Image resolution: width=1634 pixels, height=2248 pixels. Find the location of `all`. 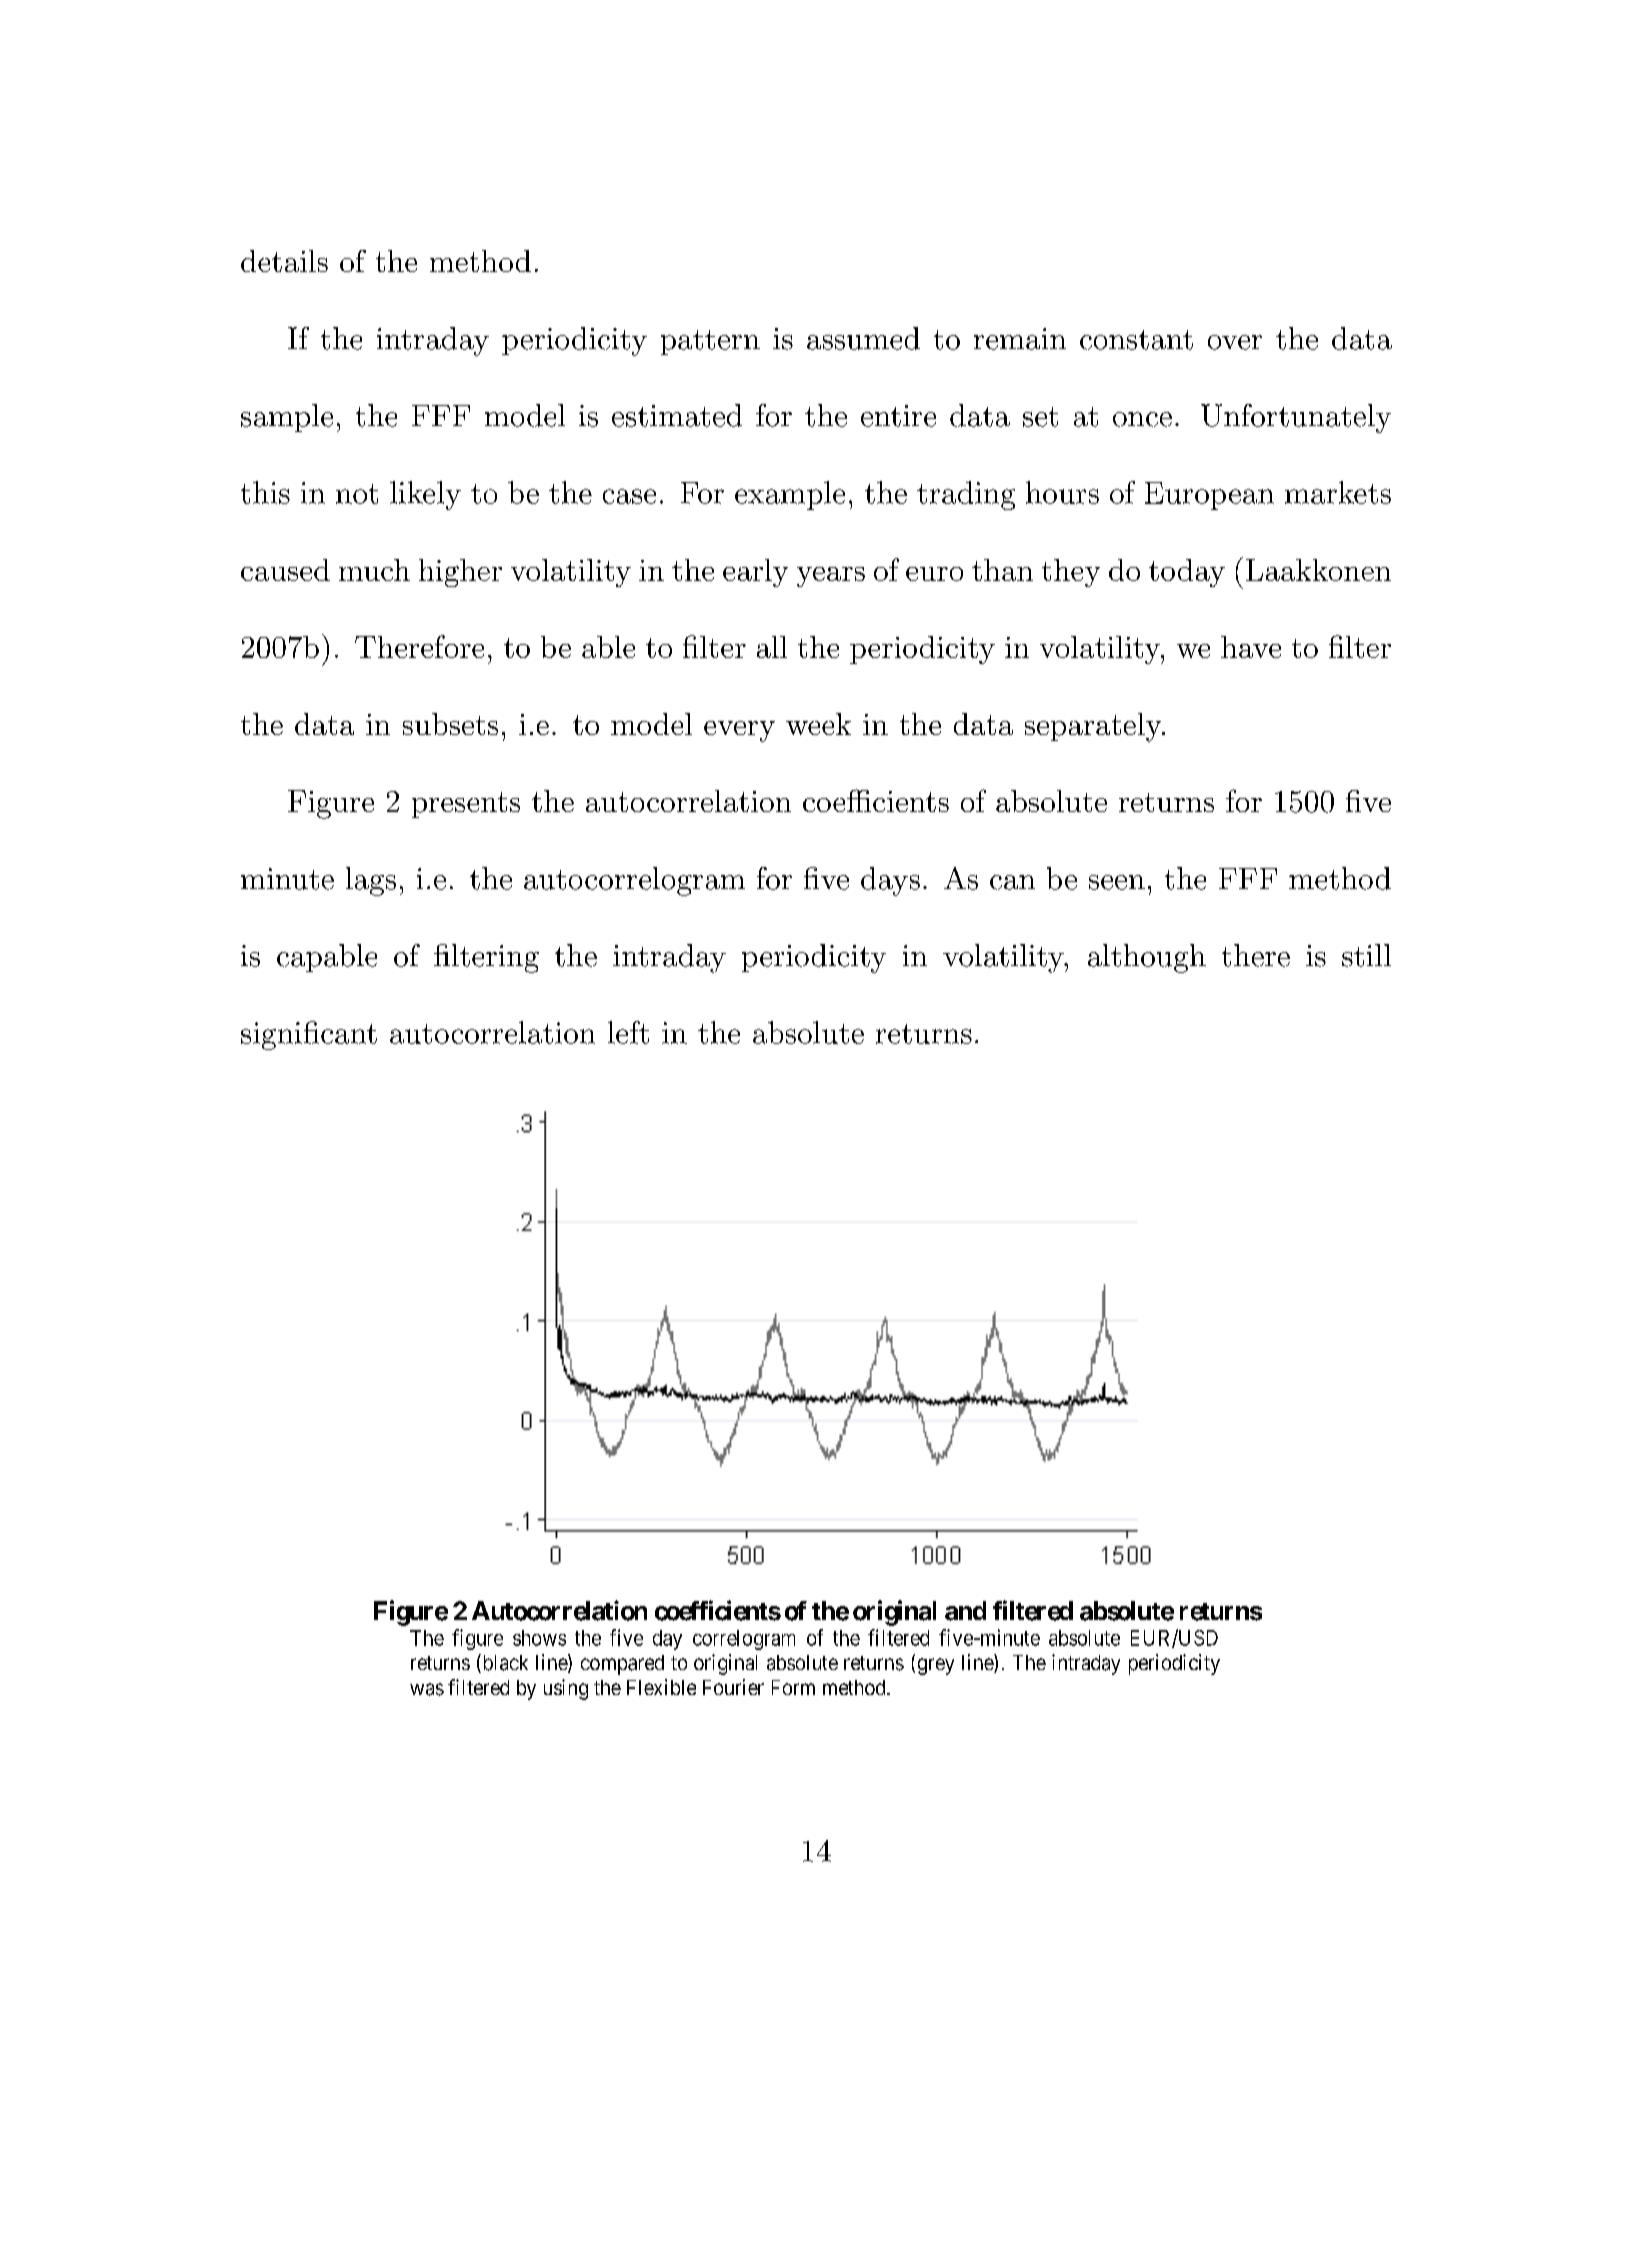

all is located at coordinates (772, 647).
